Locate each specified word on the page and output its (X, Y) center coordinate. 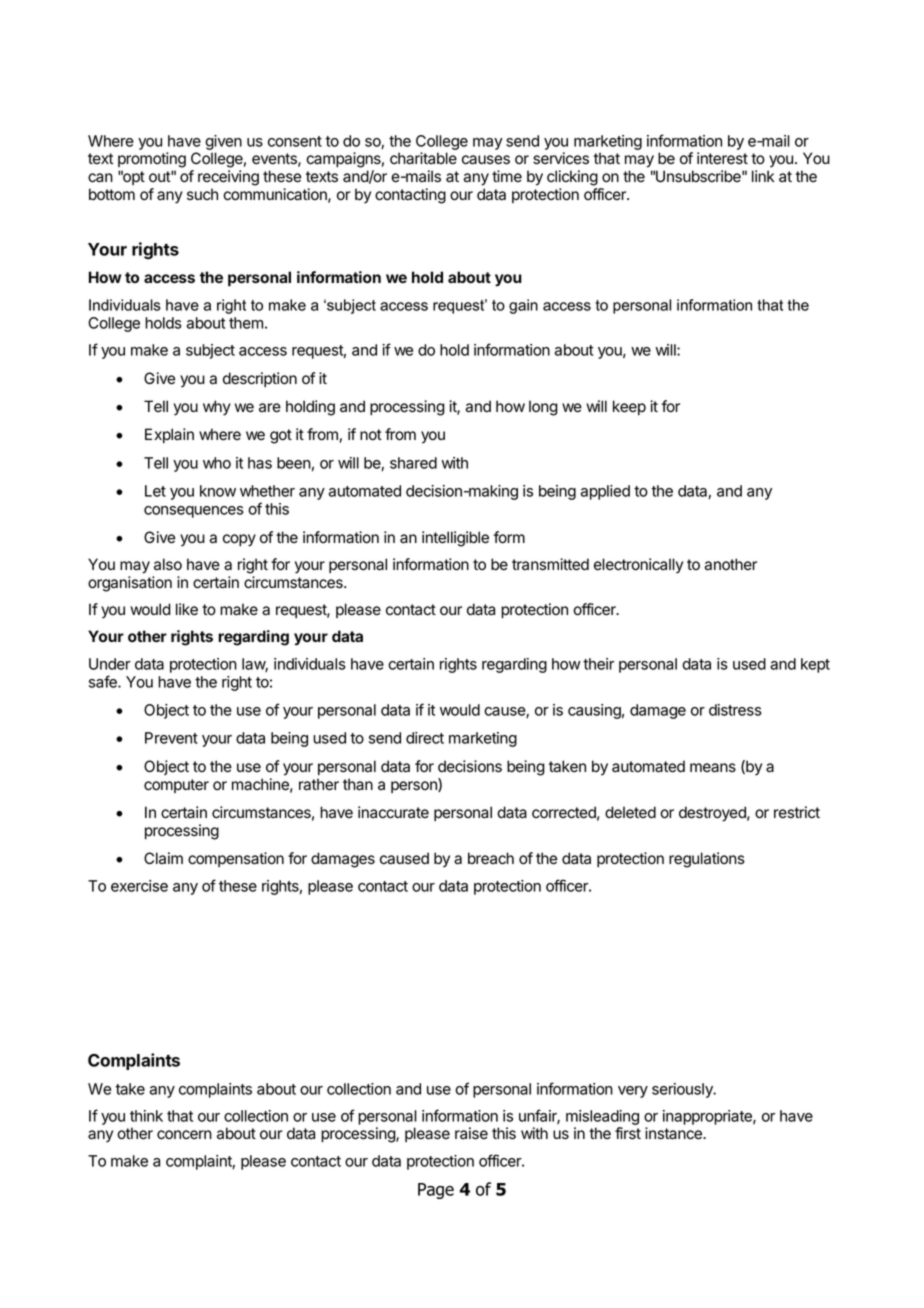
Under (110, 664)
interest (722, 158)
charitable (423, 158)
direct (425, 738)
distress (735, 710)
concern (184, 1135)
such (202, 194)
